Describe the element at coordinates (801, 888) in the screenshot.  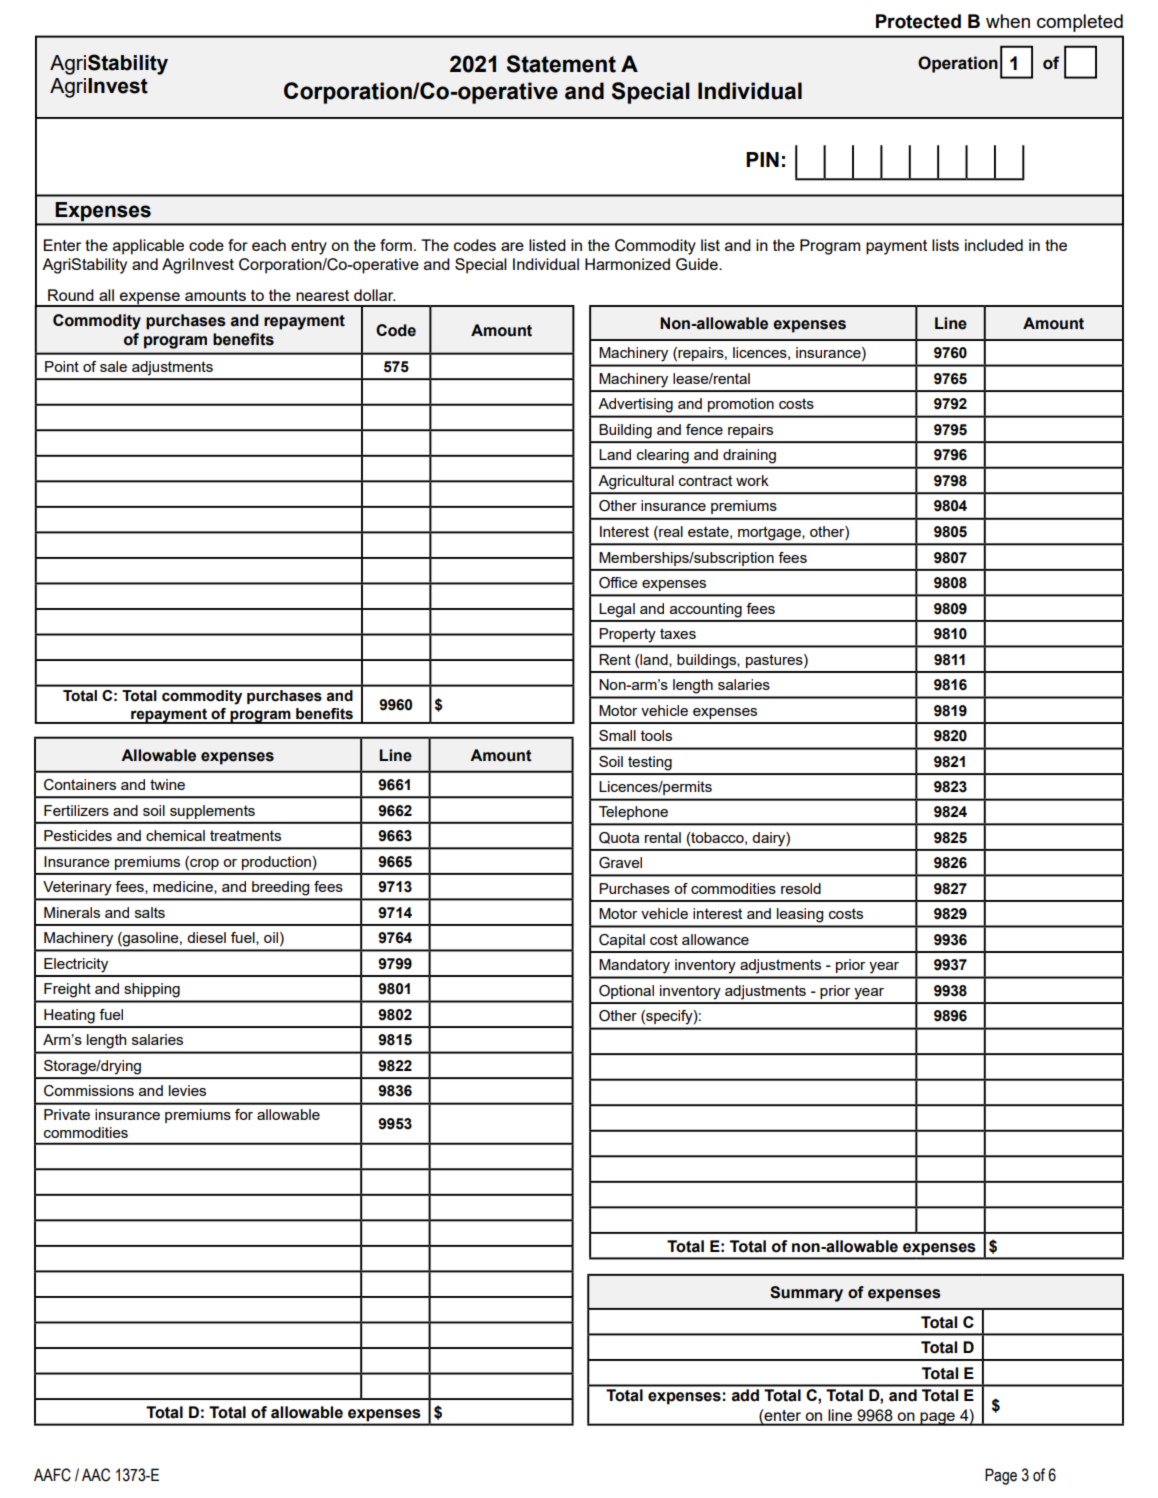
I see `resold` at that location.
